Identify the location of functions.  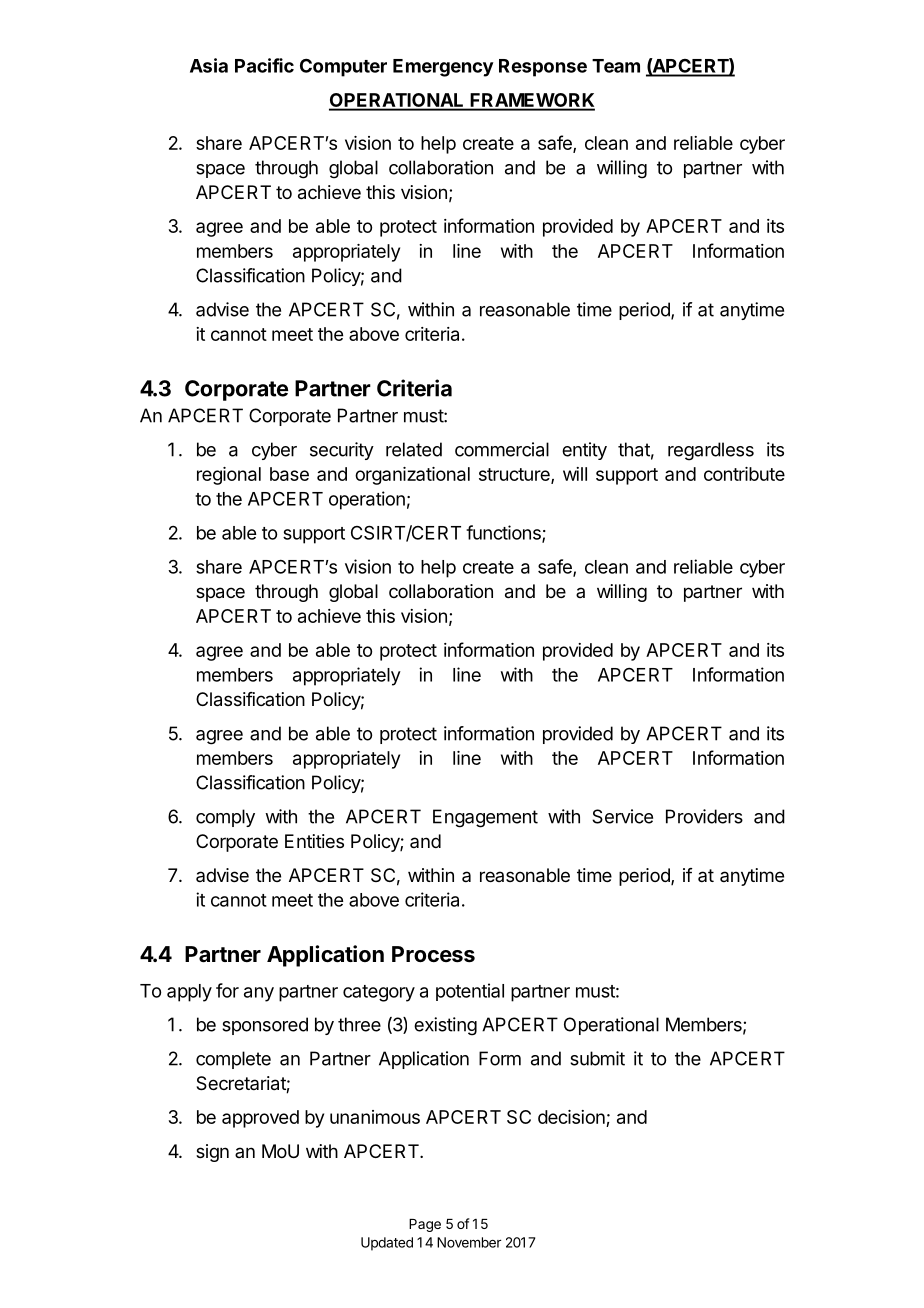
(504, 533).
